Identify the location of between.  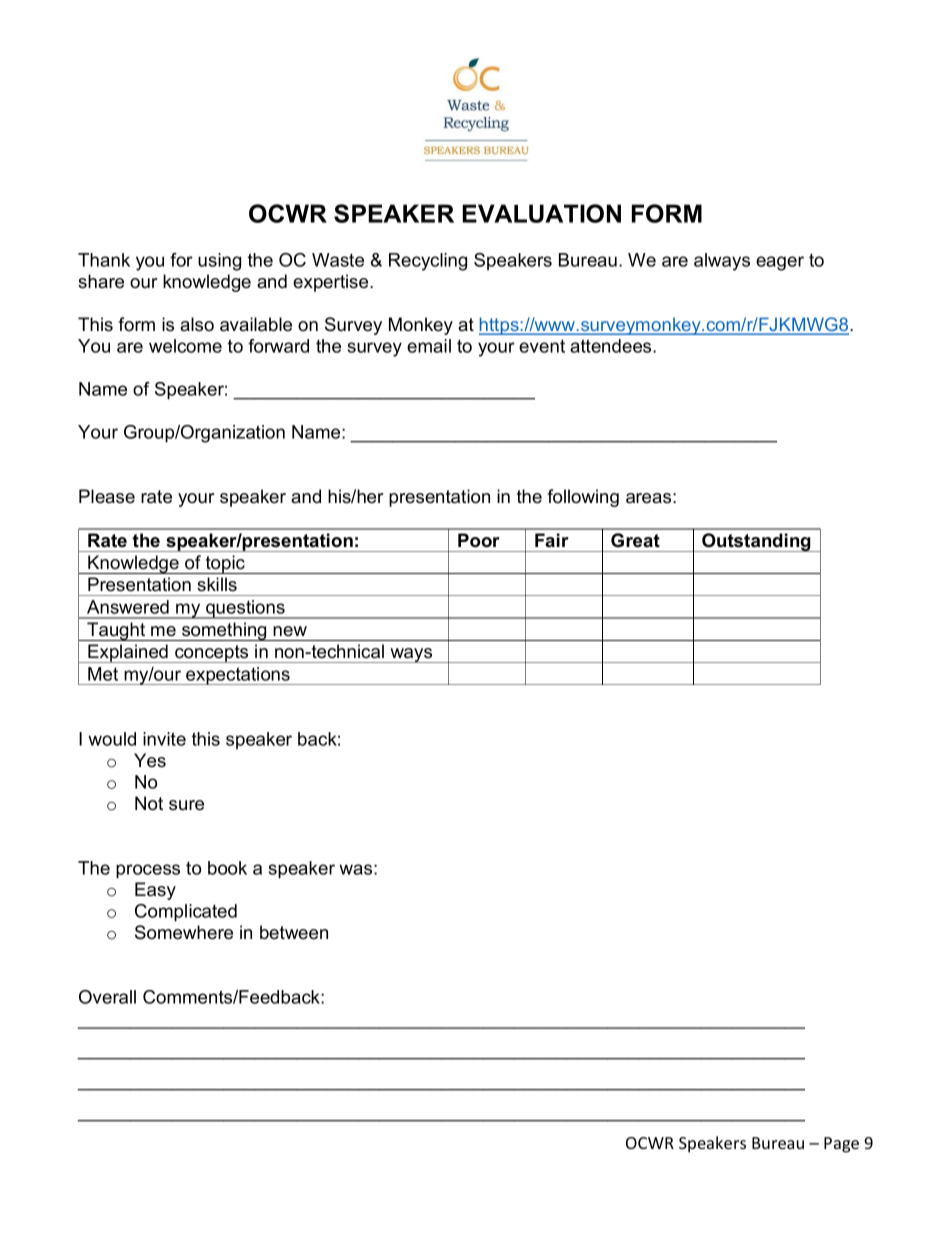
(294, 932).
